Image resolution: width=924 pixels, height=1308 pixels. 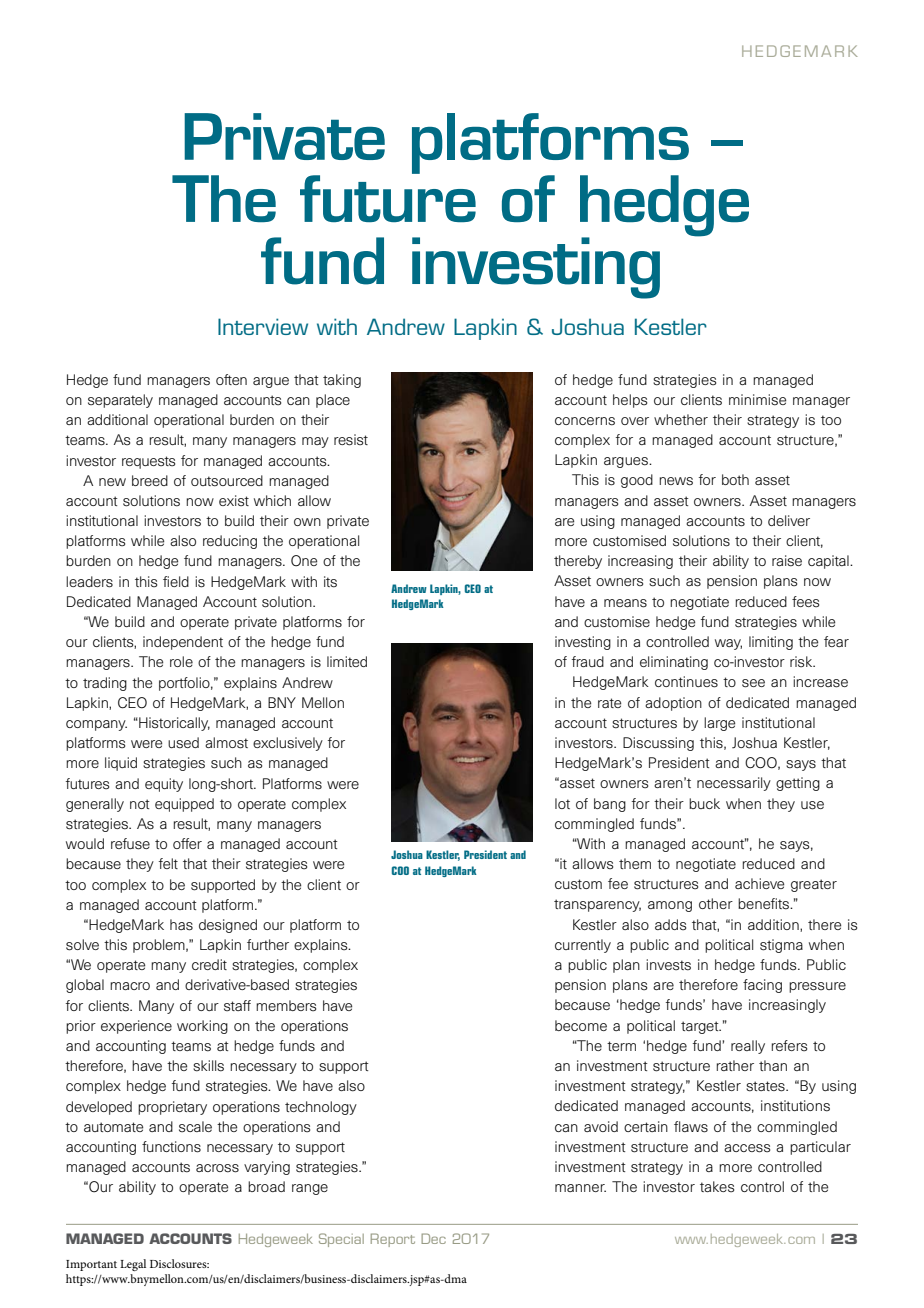 I want to click on taking, so click(x=342, y=381).
